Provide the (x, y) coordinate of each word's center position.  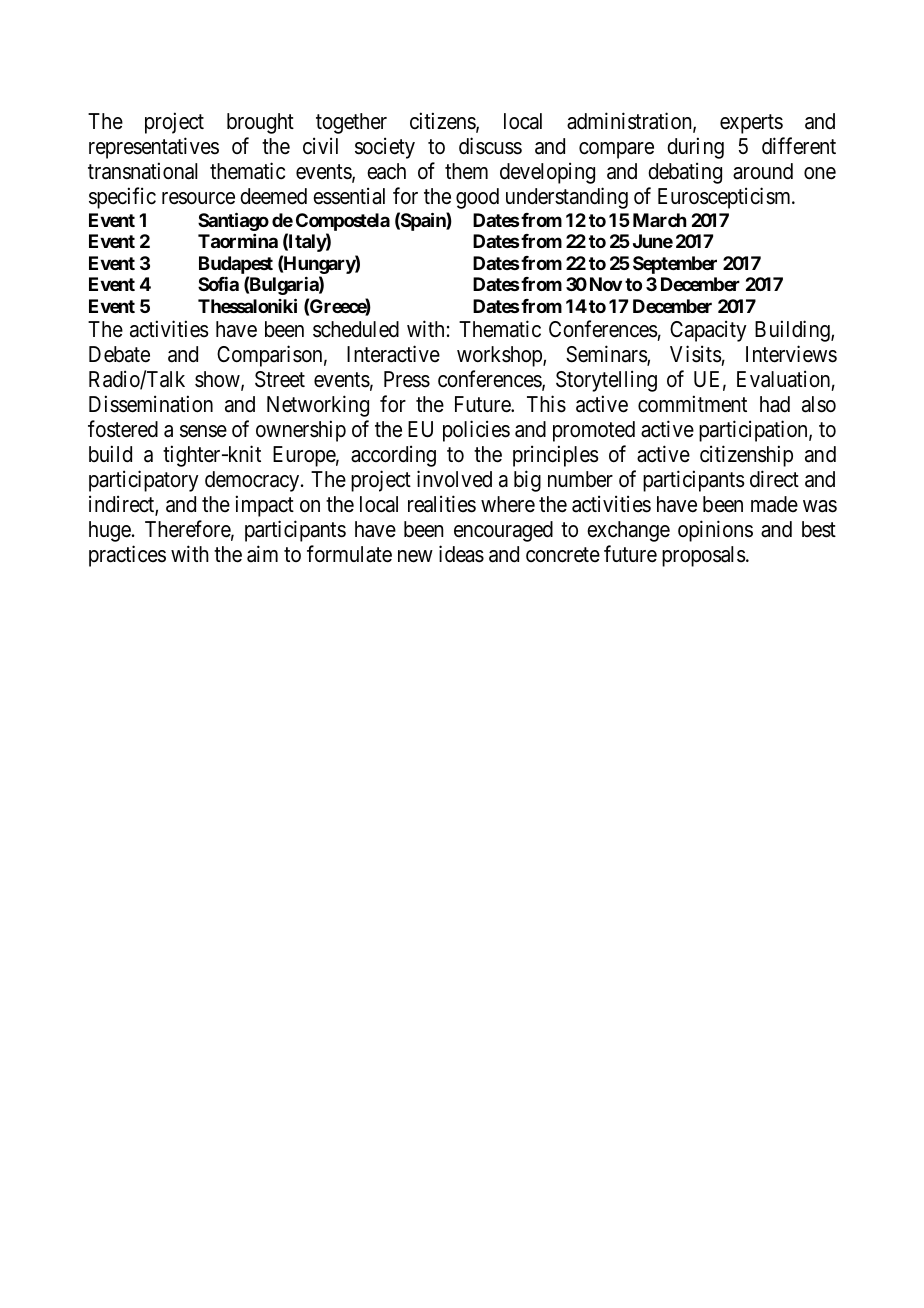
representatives (154, 148)
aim (262, 554)
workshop (500, 356)
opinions (715, 531)
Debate (119, 354)
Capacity (708, 331)
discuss (490, 146)
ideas (461, 554)
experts (751, 124)
